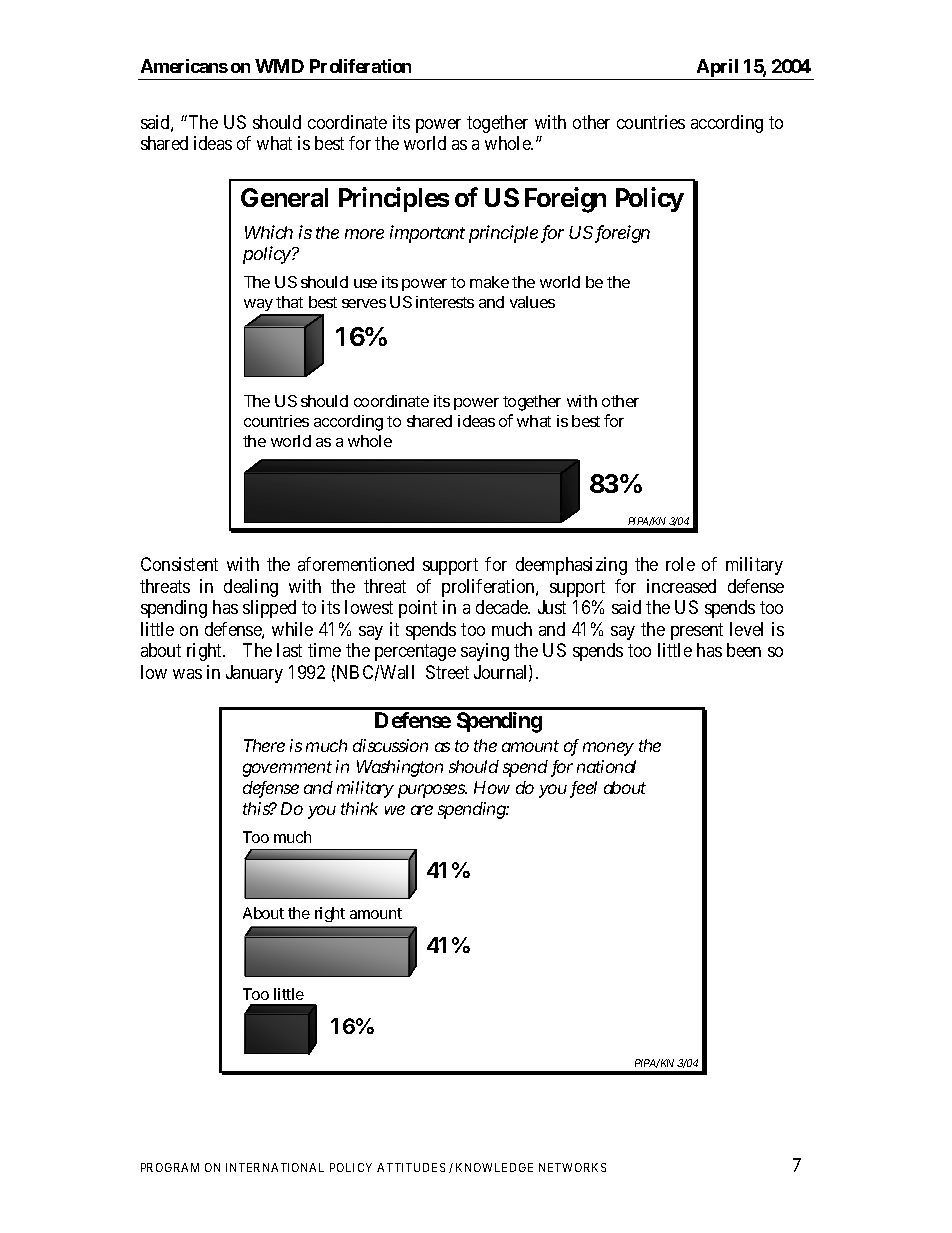 This screenshot has width=952, height=1233. What do you see at coordinates (697, 631) in the screenshot?
I see `present` at bounding box center [697, 631].
